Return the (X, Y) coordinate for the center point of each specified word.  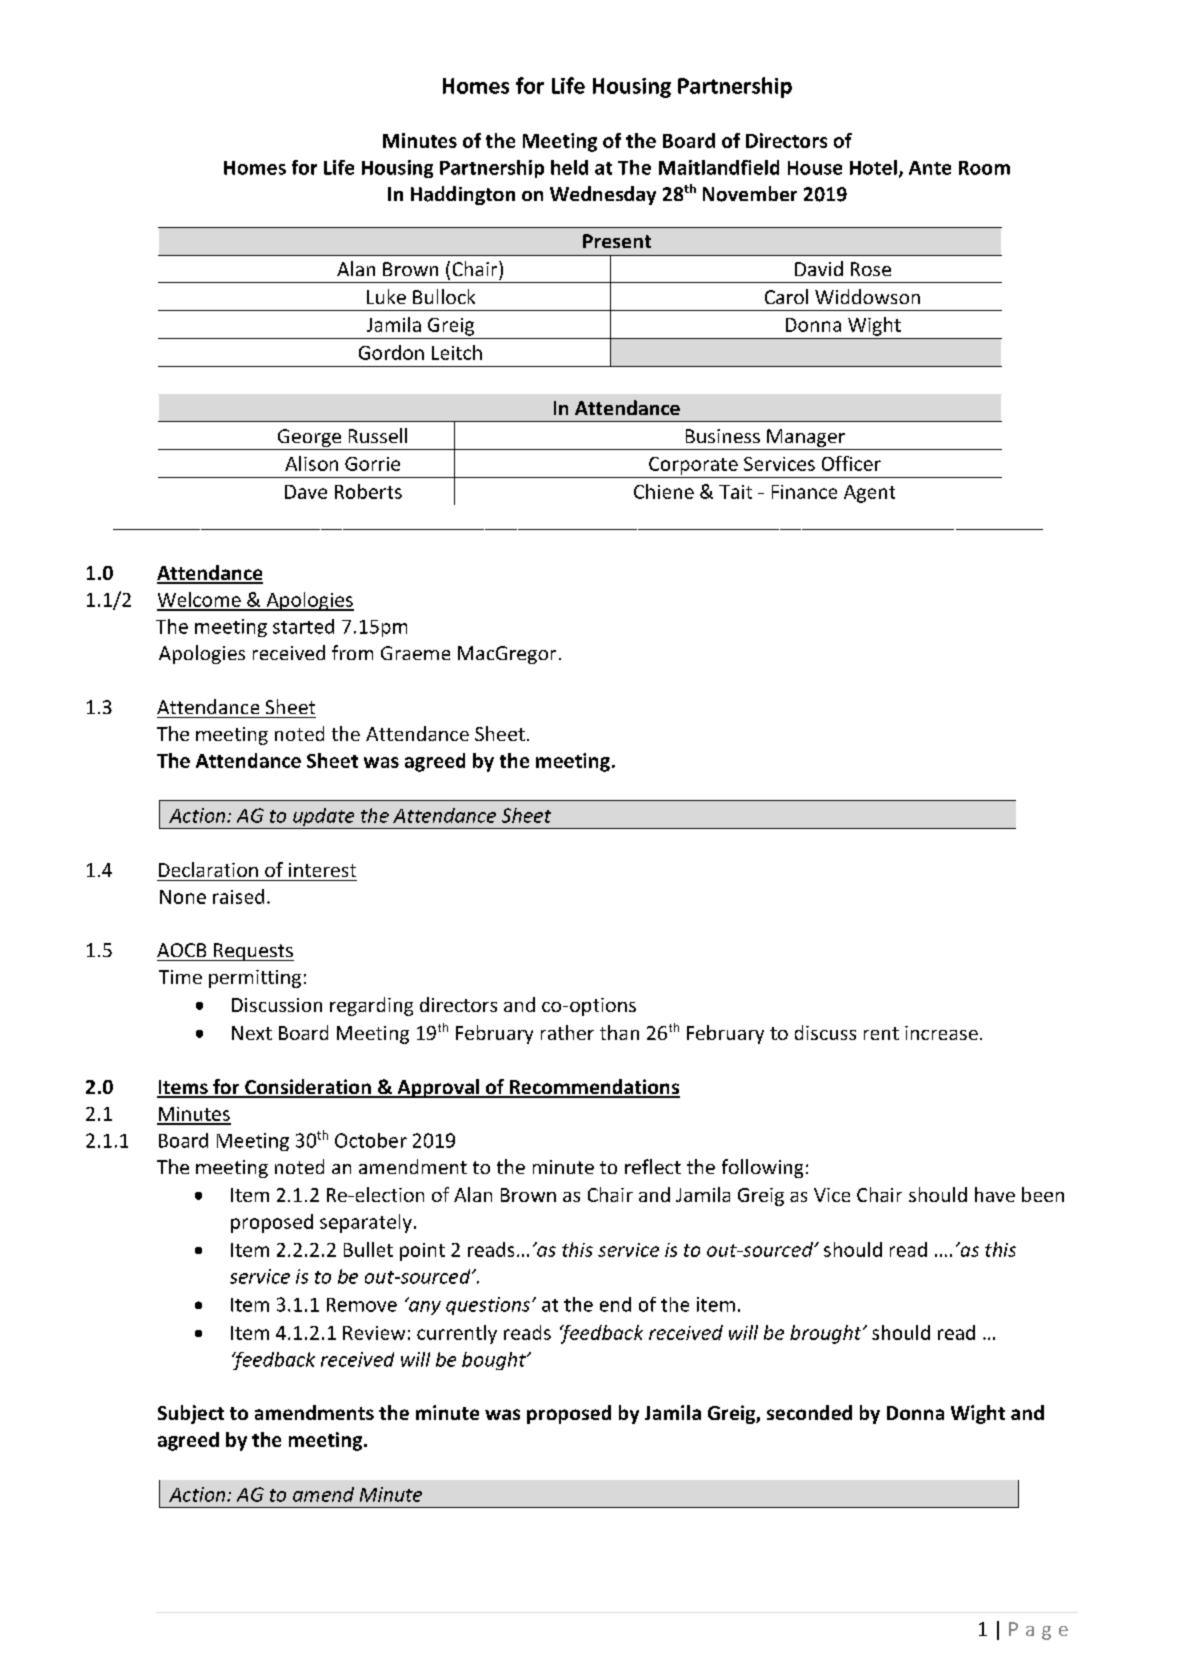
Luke (386, 296)
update (324, 818)
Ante (930, 168)
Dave (306, 492)
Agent (869, 494)
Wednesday (603, 195)
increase (941, 1033)
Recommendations (593, 1088)
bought (495, 1361)
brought (827, 1334)
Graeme (415, 653)
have (995, 1194)
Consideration (308, 1088)
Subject (191, 1414)
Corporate (693, 466)
